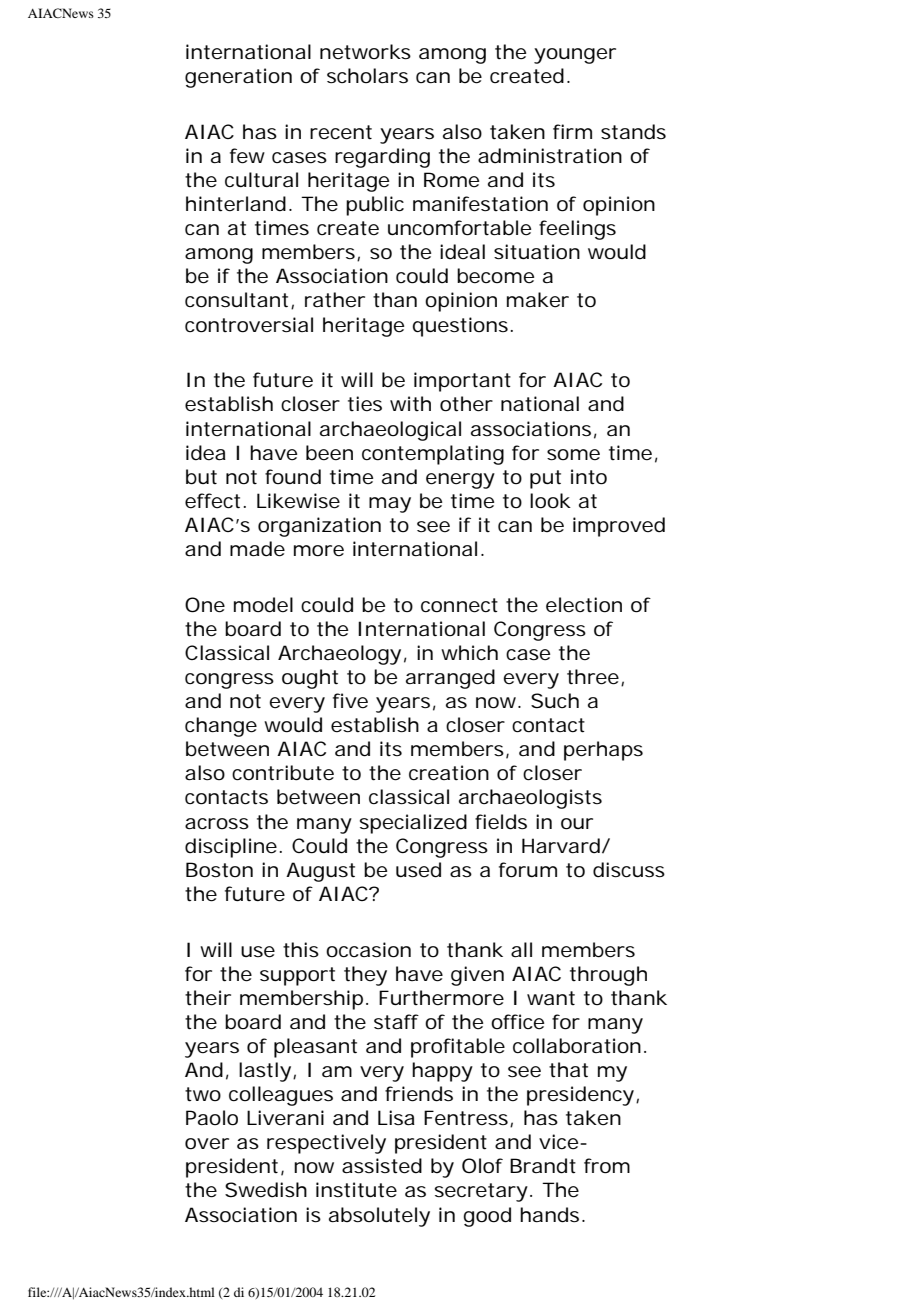  I want to click on Swedish, so click(266, 1190).
